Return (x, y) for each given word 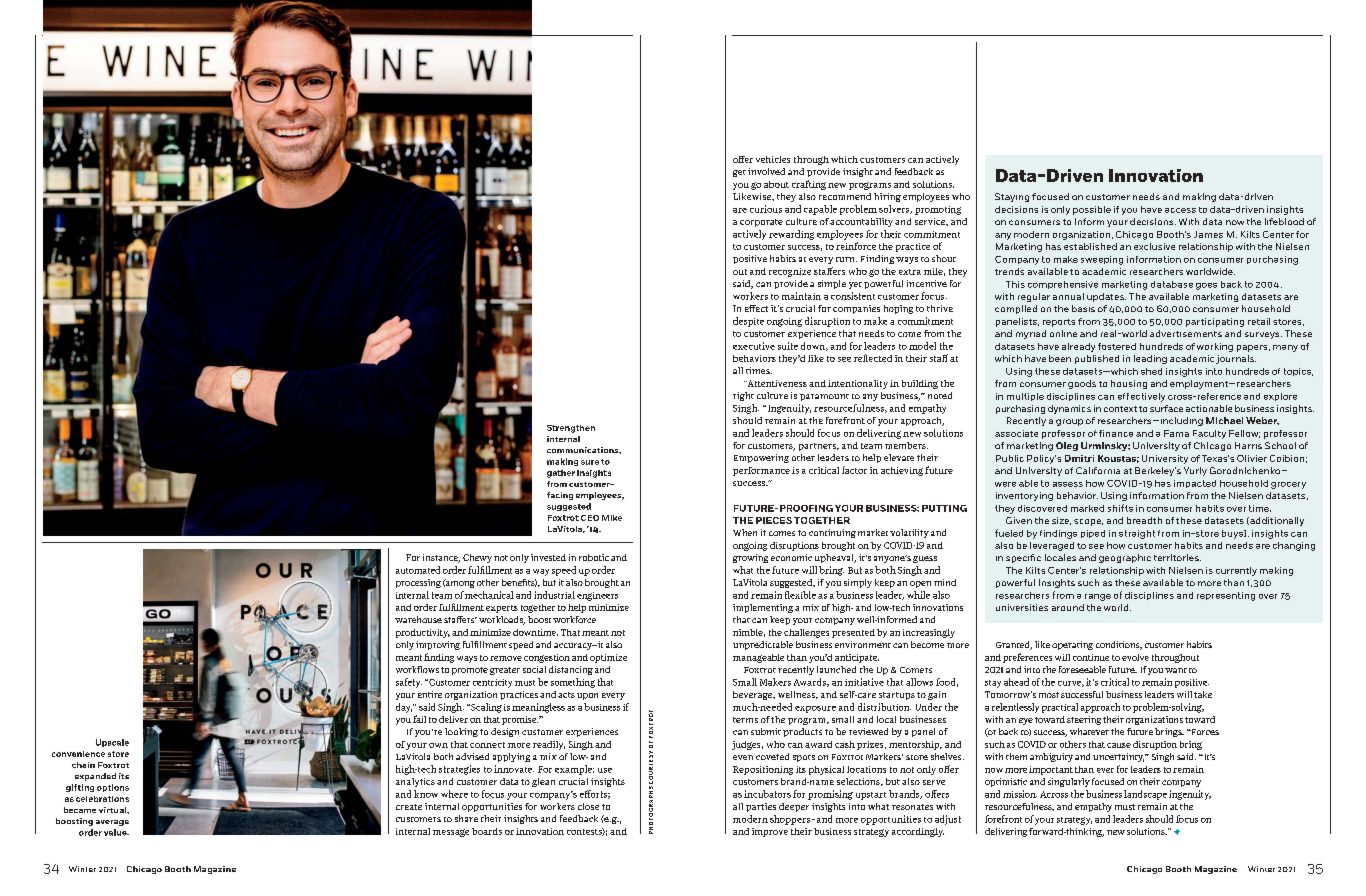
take (1203, 694)
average (112, 823)
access (1180, 210)
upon (587, 696)
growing (750, 558)
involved (766, 171)
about (776, 184)
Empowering (761, 458)
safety (409, 683)
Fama (1176, 433)
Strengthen (571, 429)
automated (418, 570)
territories (1177, 557)
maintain (801, 296)
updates (1106, 297)
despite (748, 322)
